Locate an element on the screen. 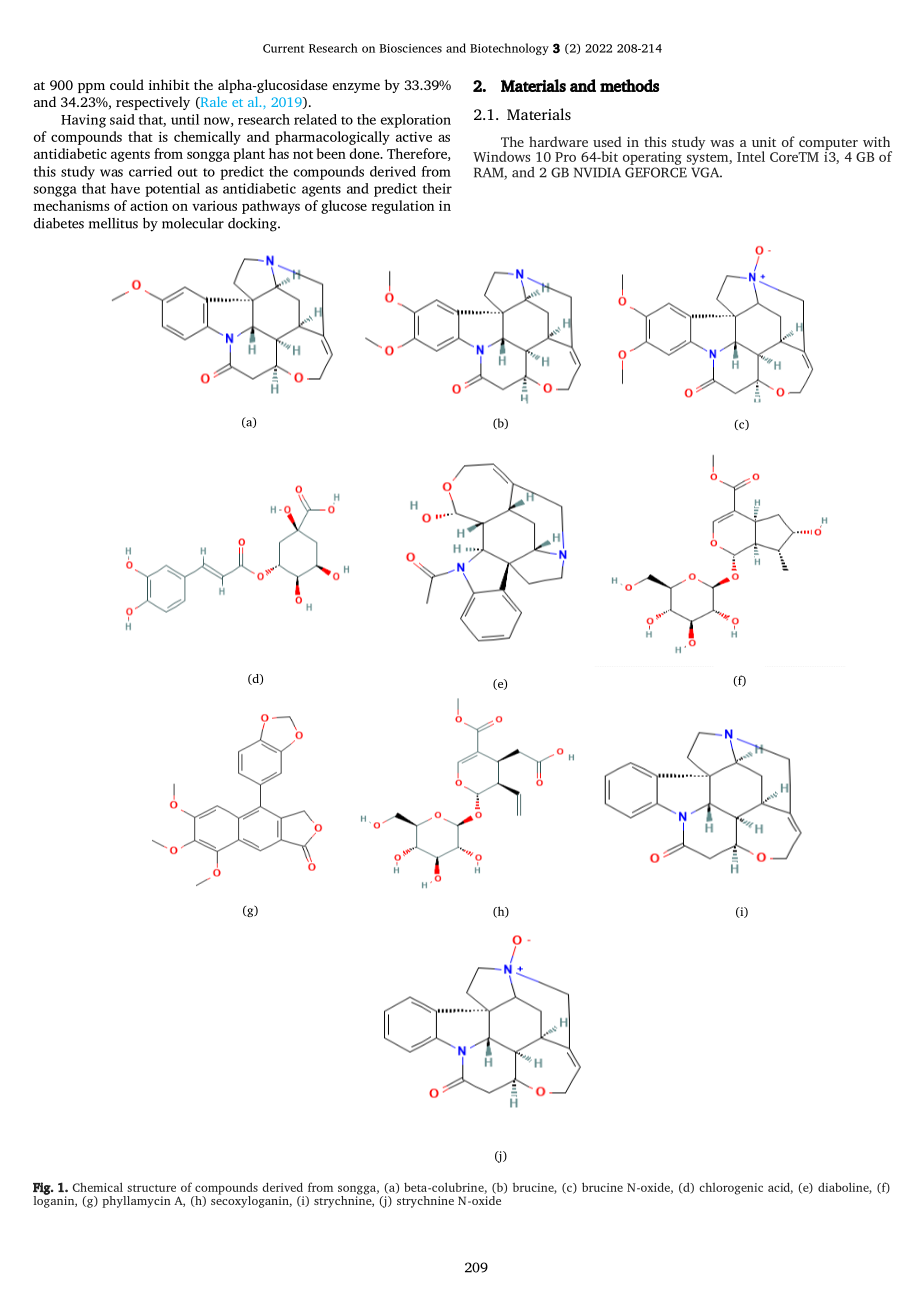 The width and height of the screenshot is (924, 1308). structure is located at coordinates (151, 1188).
